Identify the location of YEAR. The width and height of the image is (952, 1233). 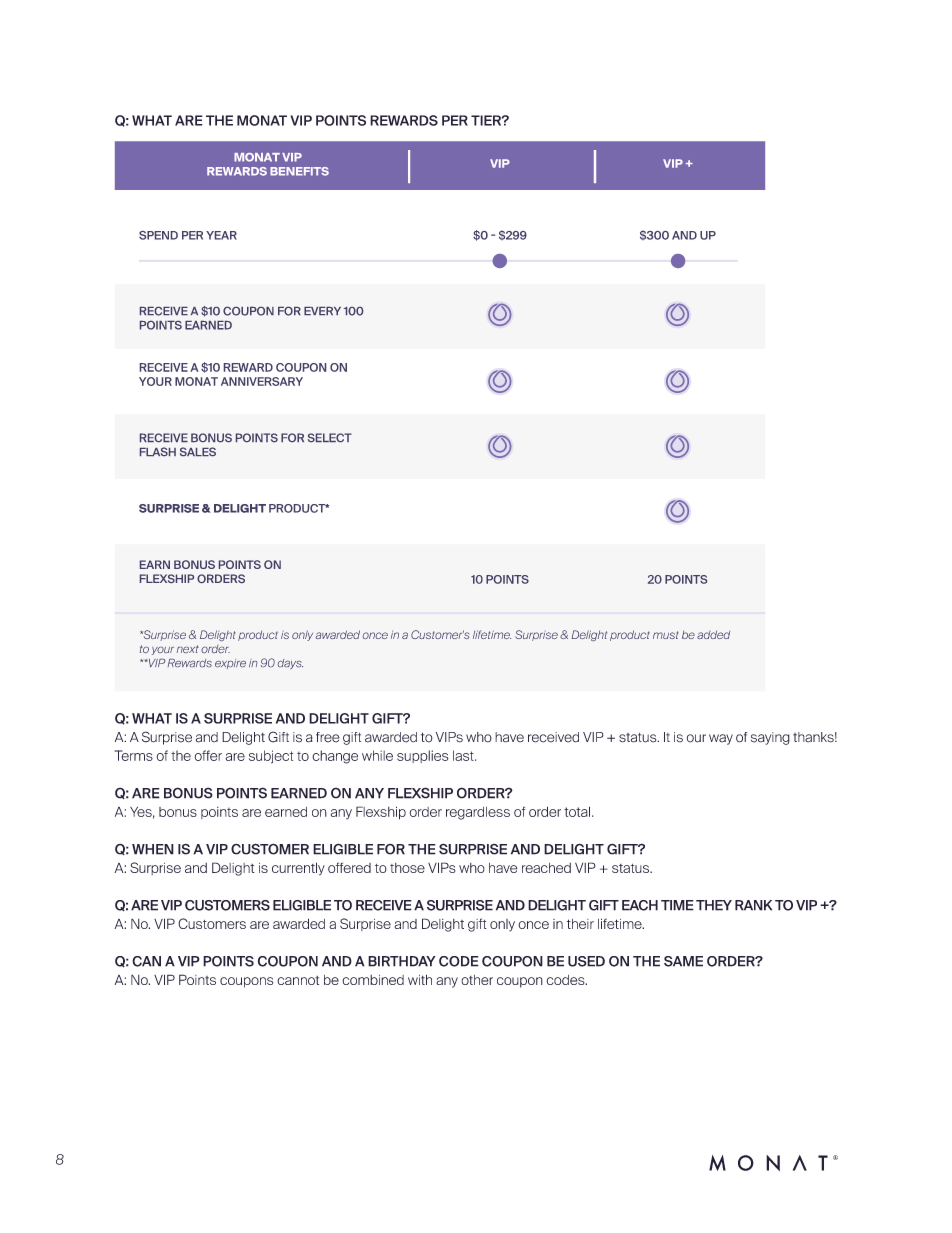
(221, 235).
